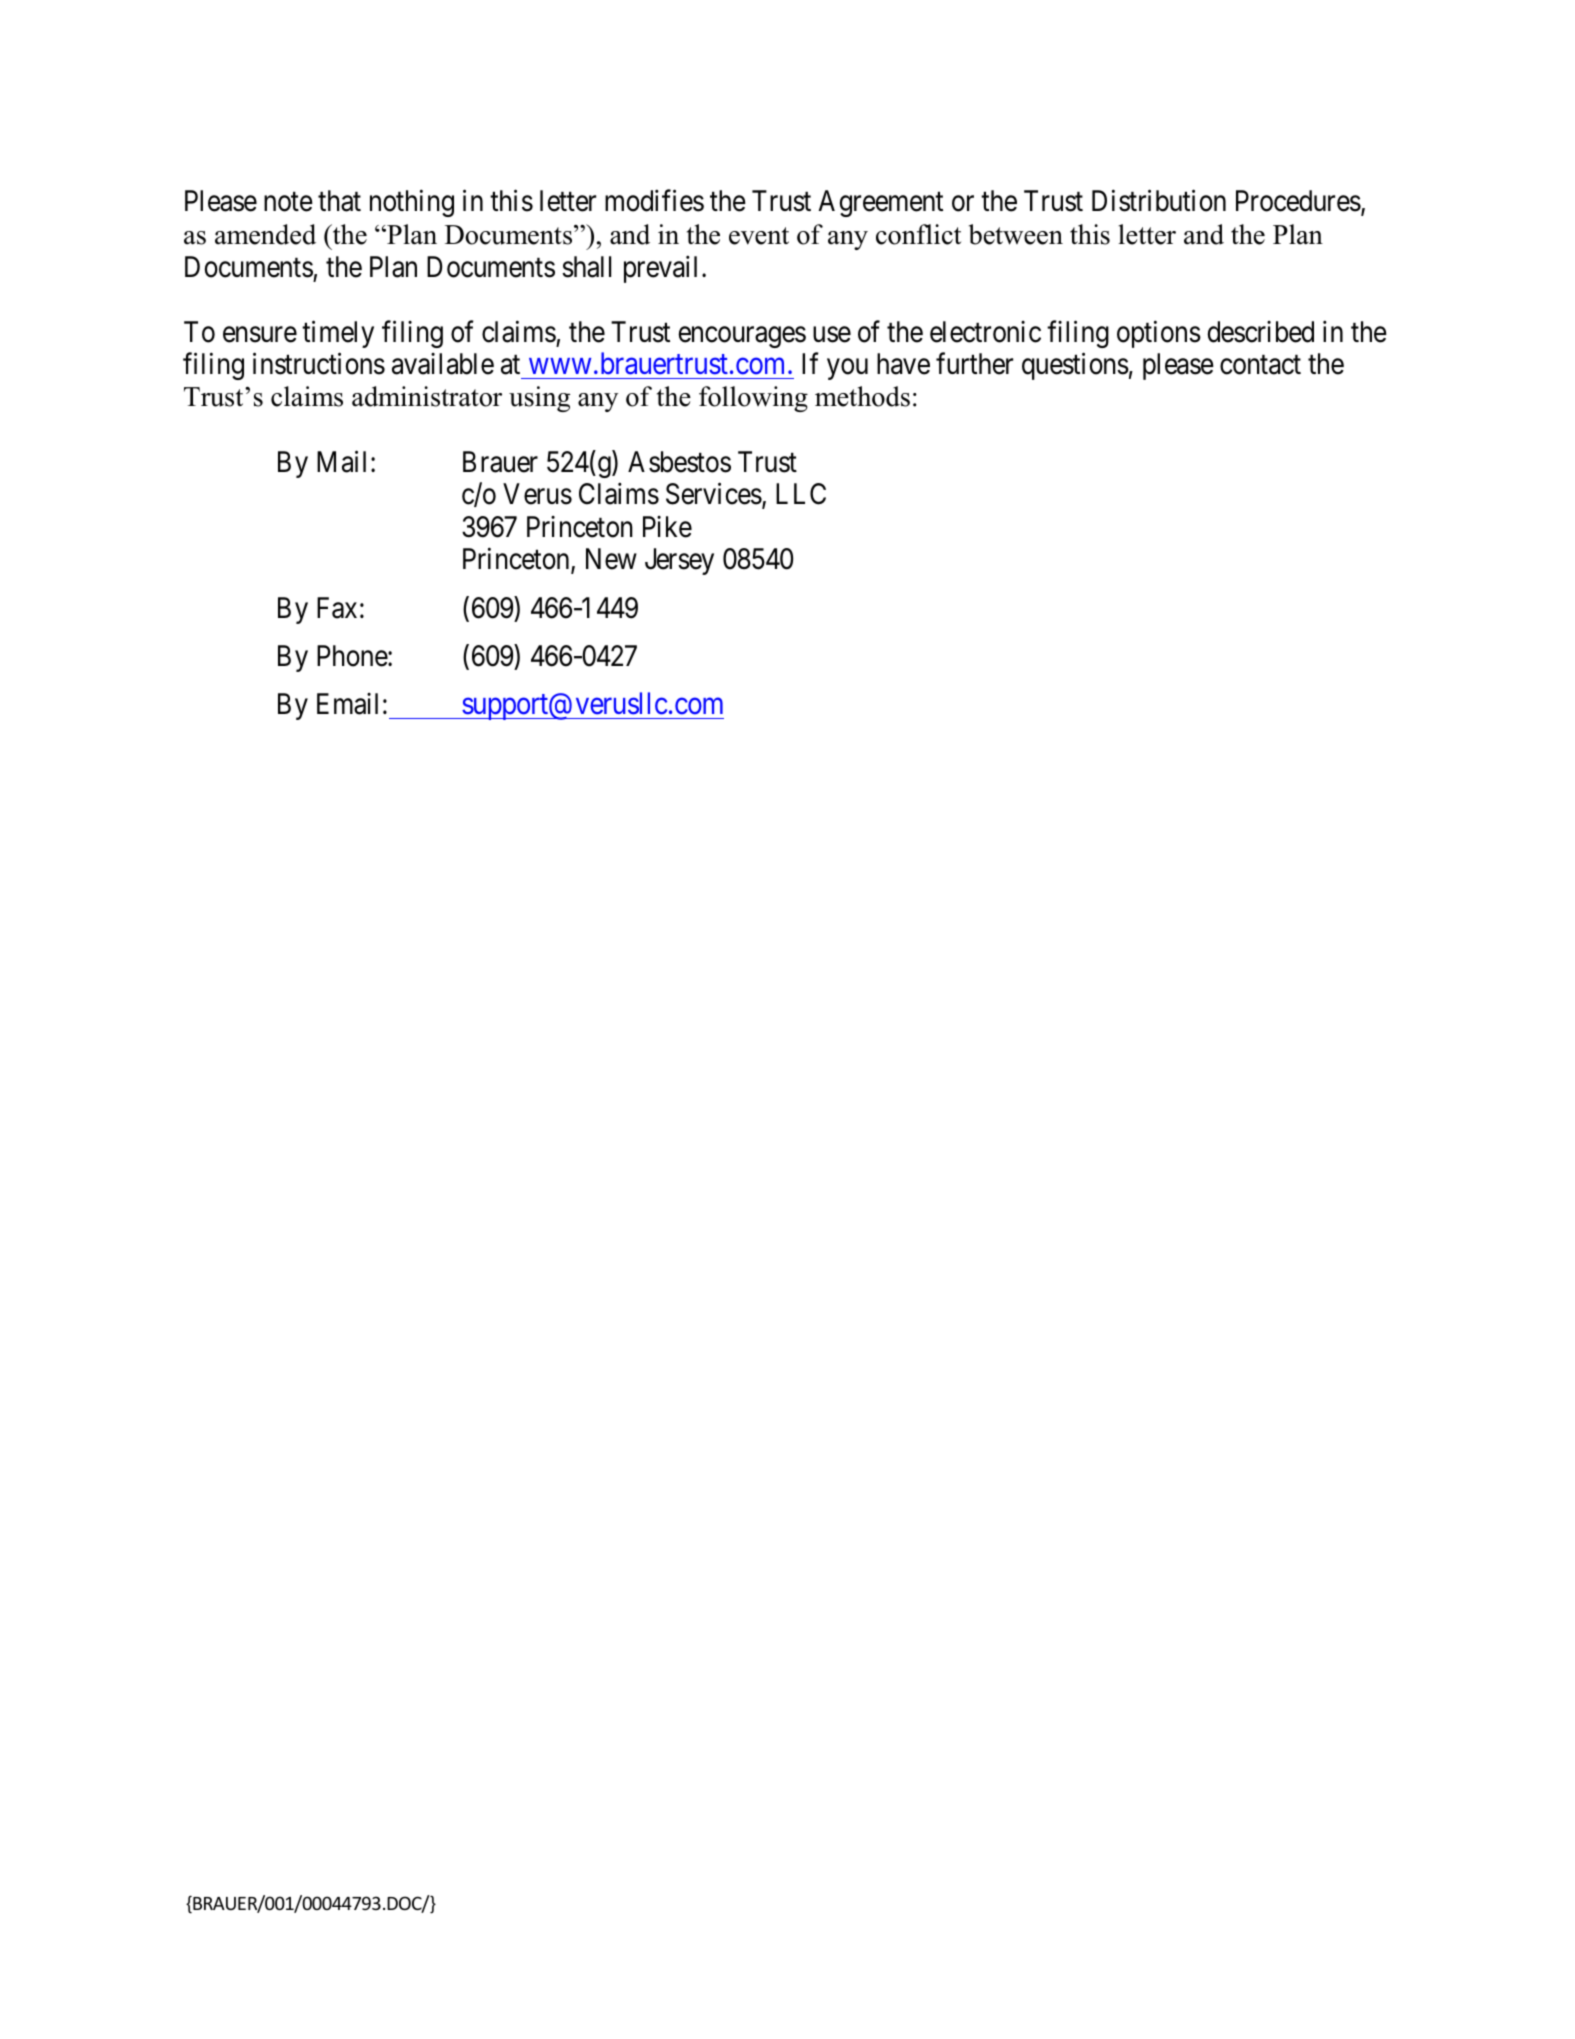 This screenshot has height=2039, width=1575. What do you see at coordinates (679, 561) in the screenshot?
I see `Jersey` at bounding box center [679, 561].
